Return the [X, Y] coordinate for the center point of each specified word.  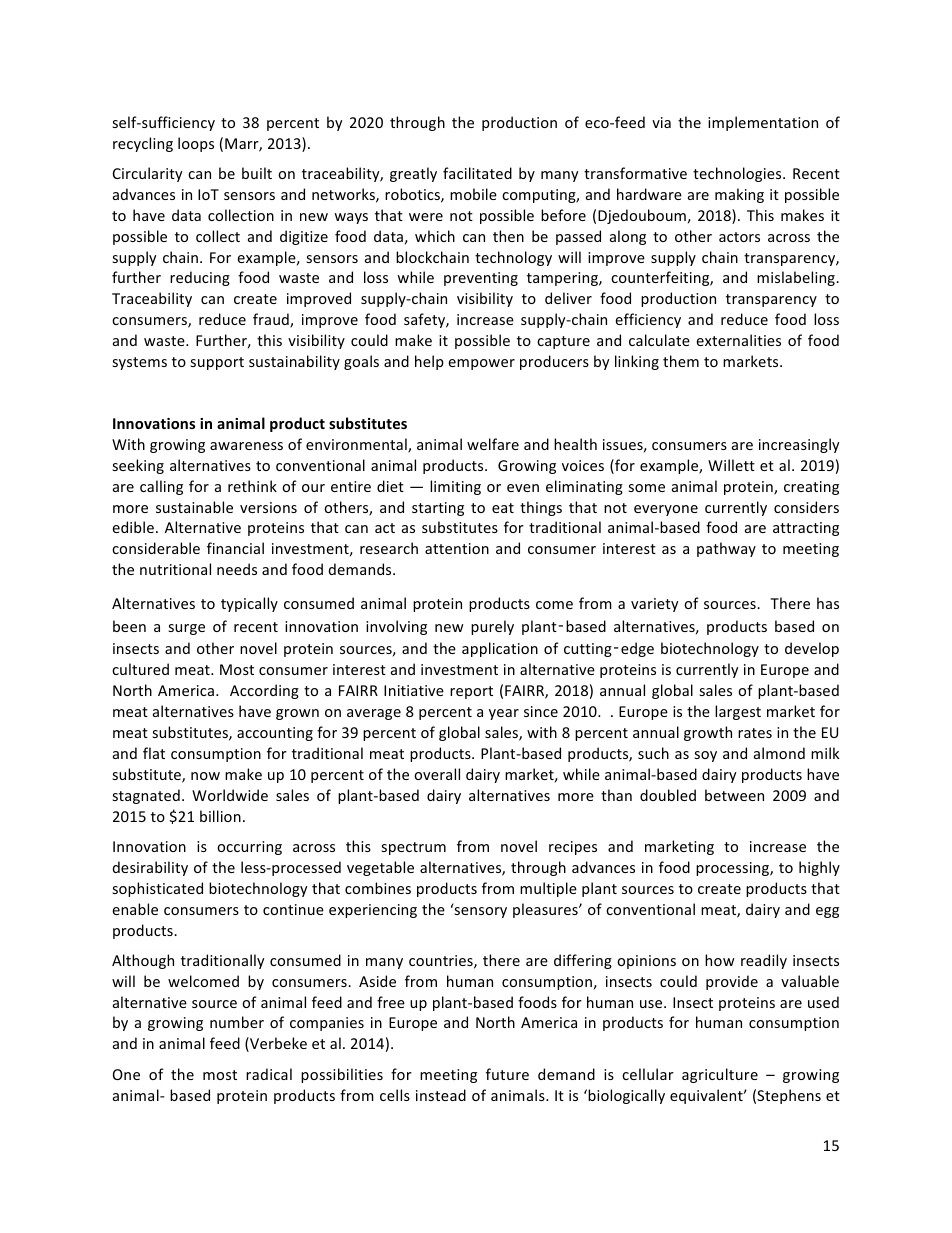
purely [492, 627]
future [507, 1074]
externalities [738, 340]
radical [269, 1074]
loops [196, 144]
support [217, 363]
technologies [738, 174]
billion [220, 816]
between [734, 795]
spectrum [413, 848]
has [828, 603]
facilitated [477, 173]
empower [481, 364]
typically [249, 604]
